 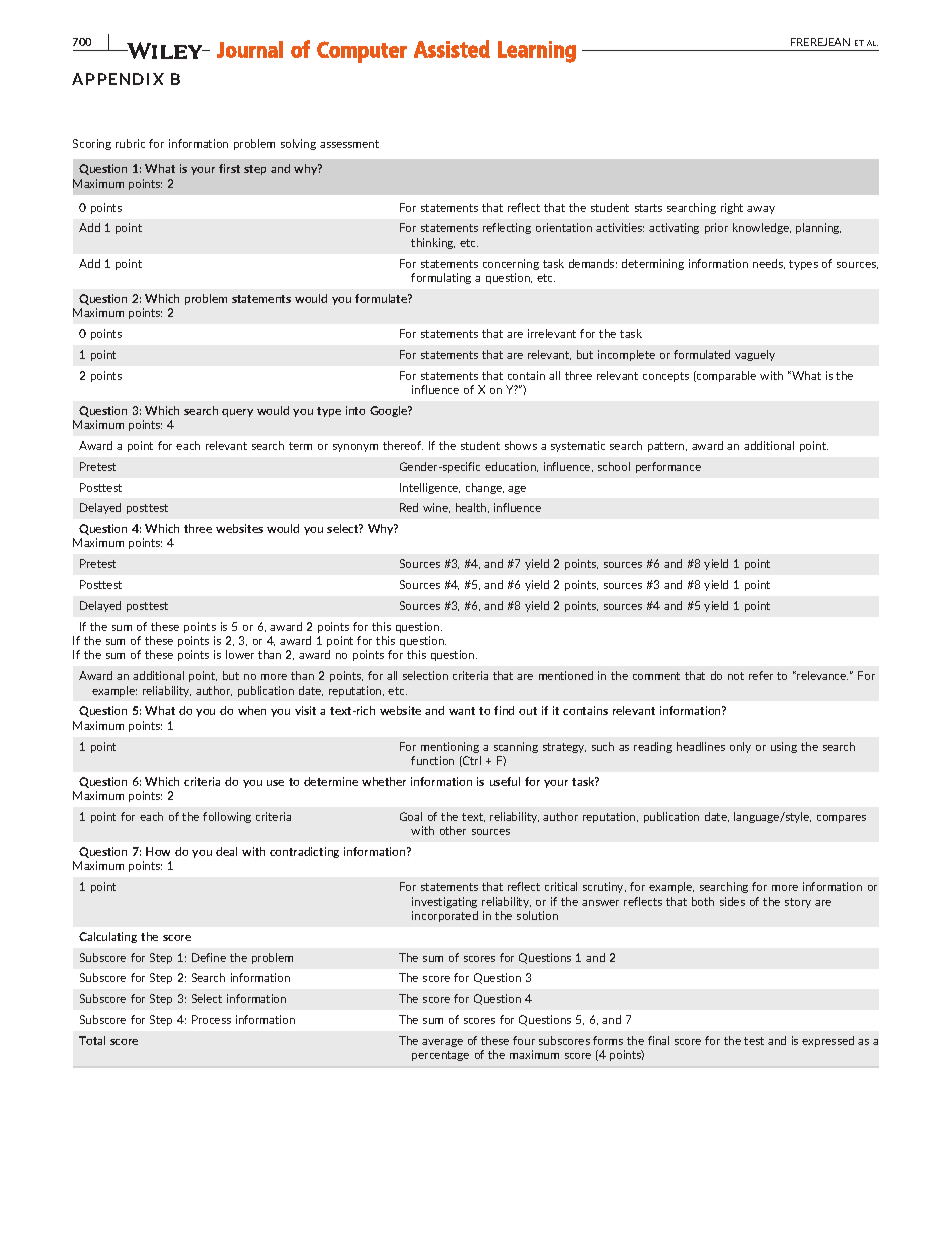 I want to click on formulating, so click(x=441, y=278).
